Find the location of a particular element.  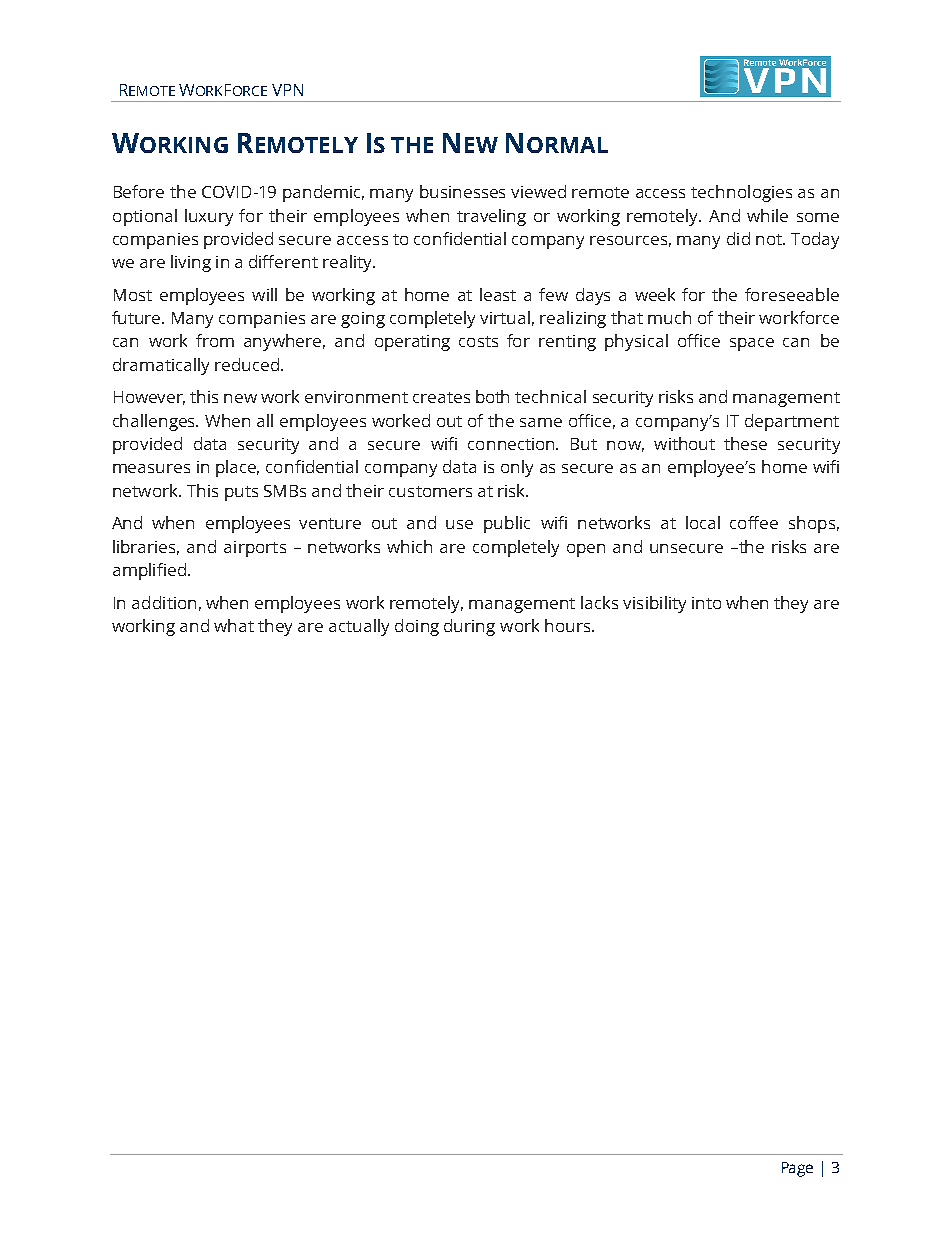

these is located at coordinates (745, 443).
